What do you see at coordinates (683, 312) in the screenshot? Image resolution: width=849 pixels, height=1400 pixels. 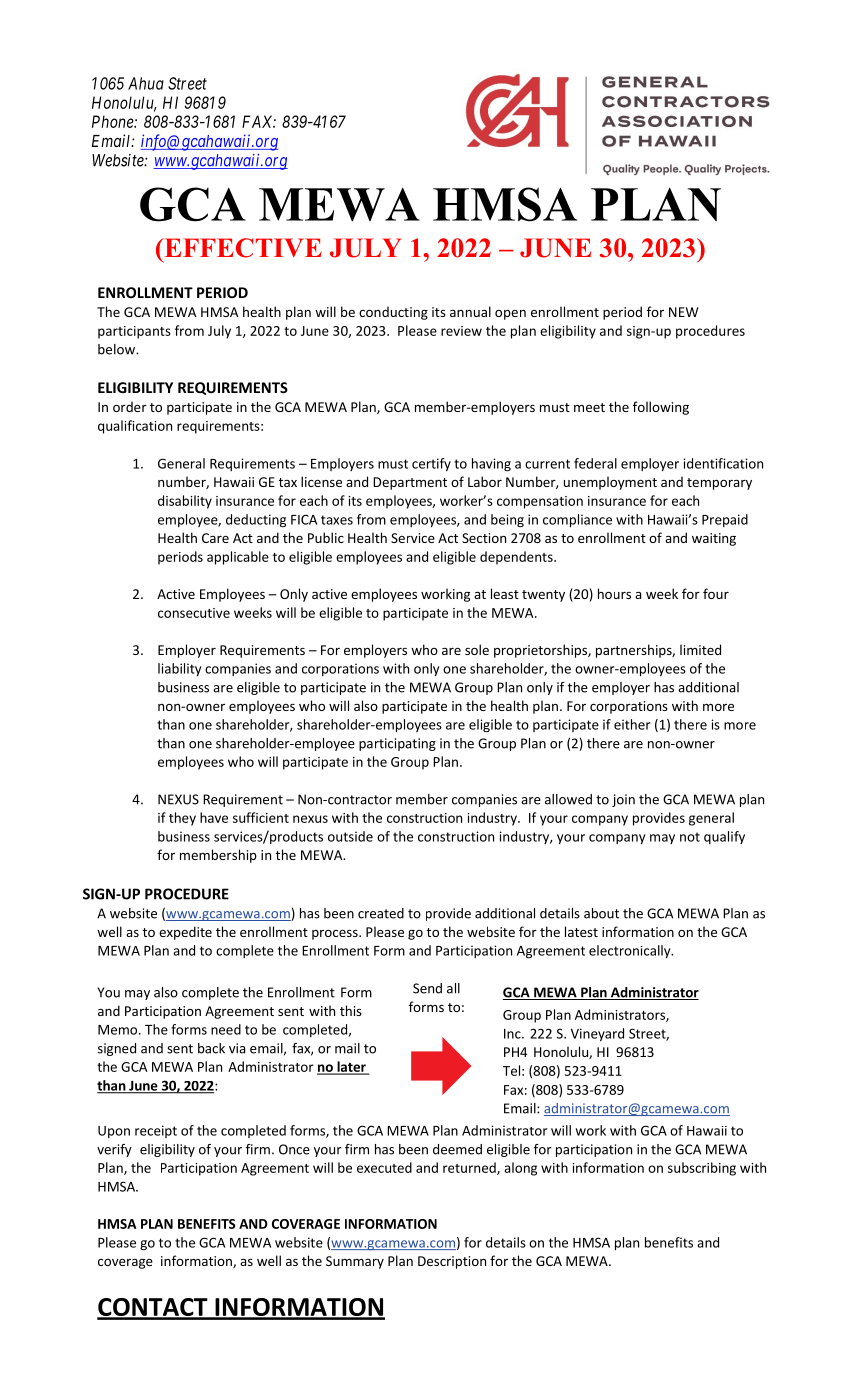 I see `NEW` at bounding box center [683, 312].
